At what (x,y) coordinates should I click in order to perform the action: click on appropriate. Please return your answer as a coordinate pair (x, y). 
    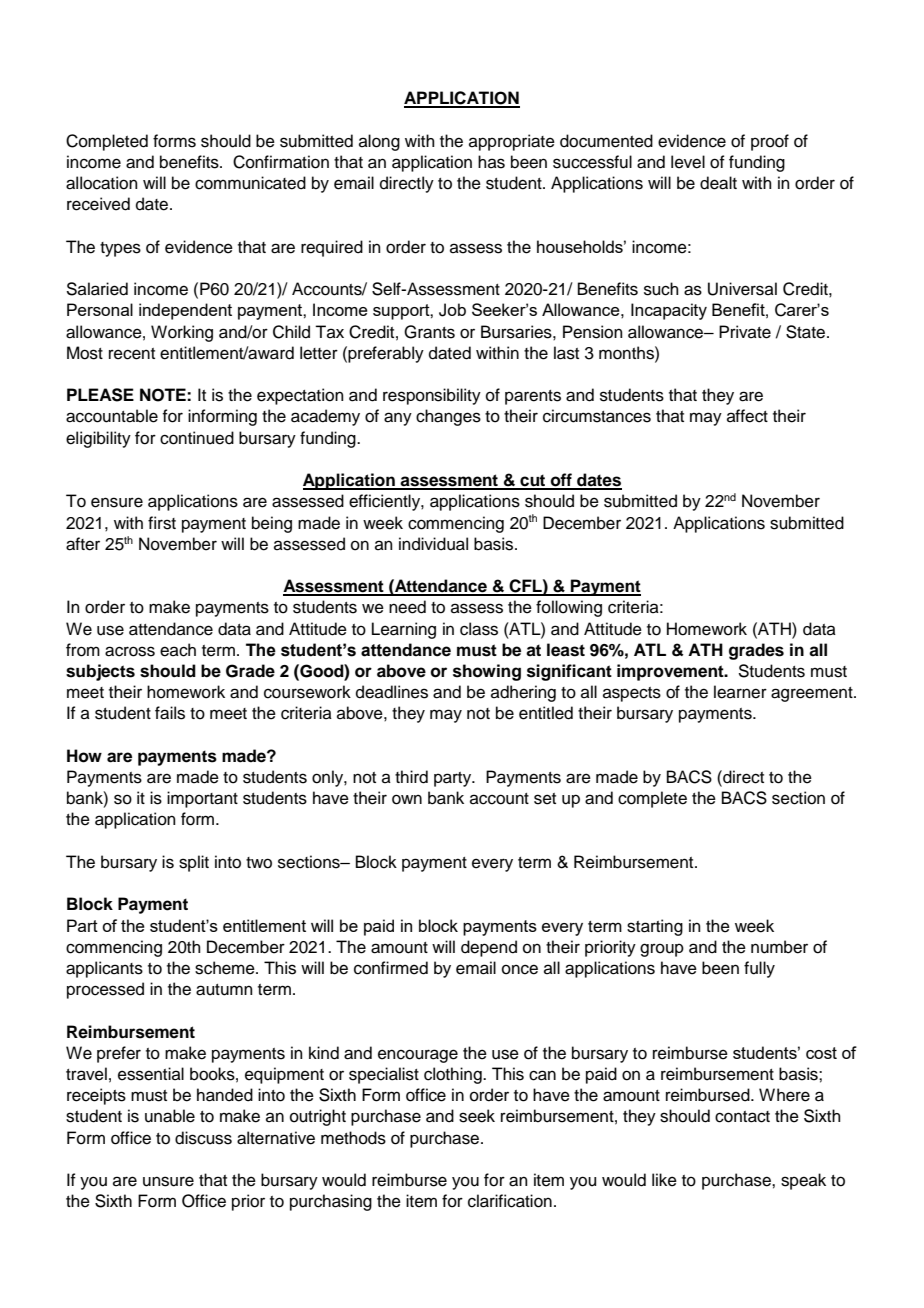
    Looking at the image, I should click on (512, 142).
